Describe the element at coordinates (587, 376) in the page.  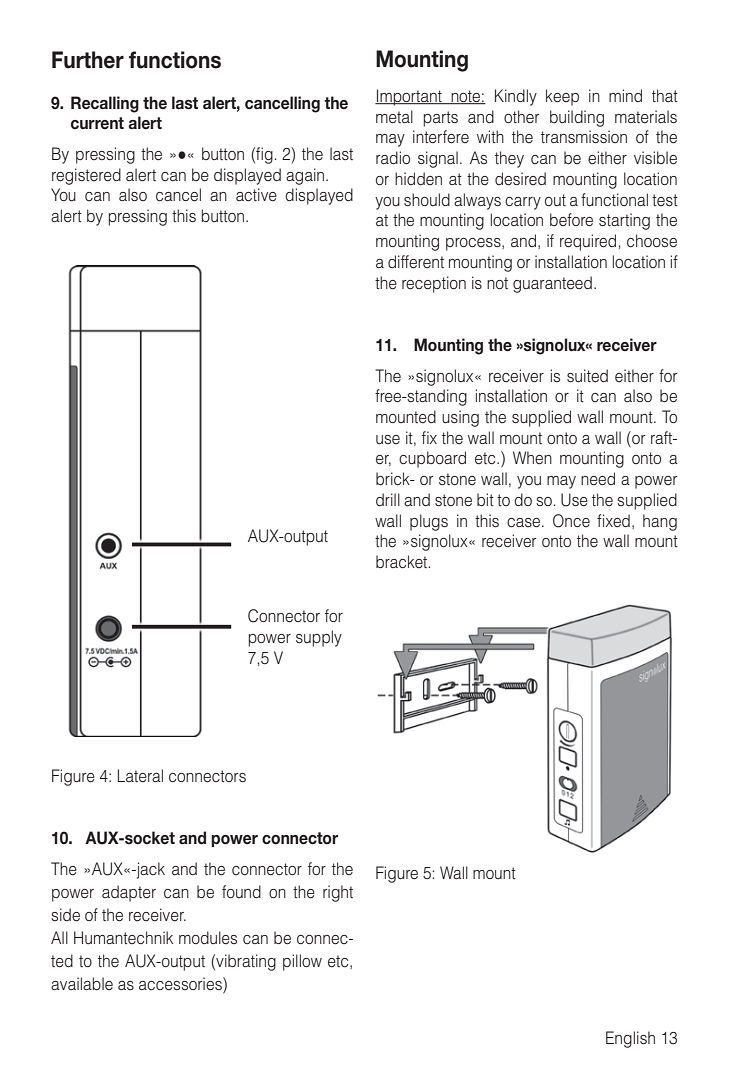
I see `suited` at that location.
